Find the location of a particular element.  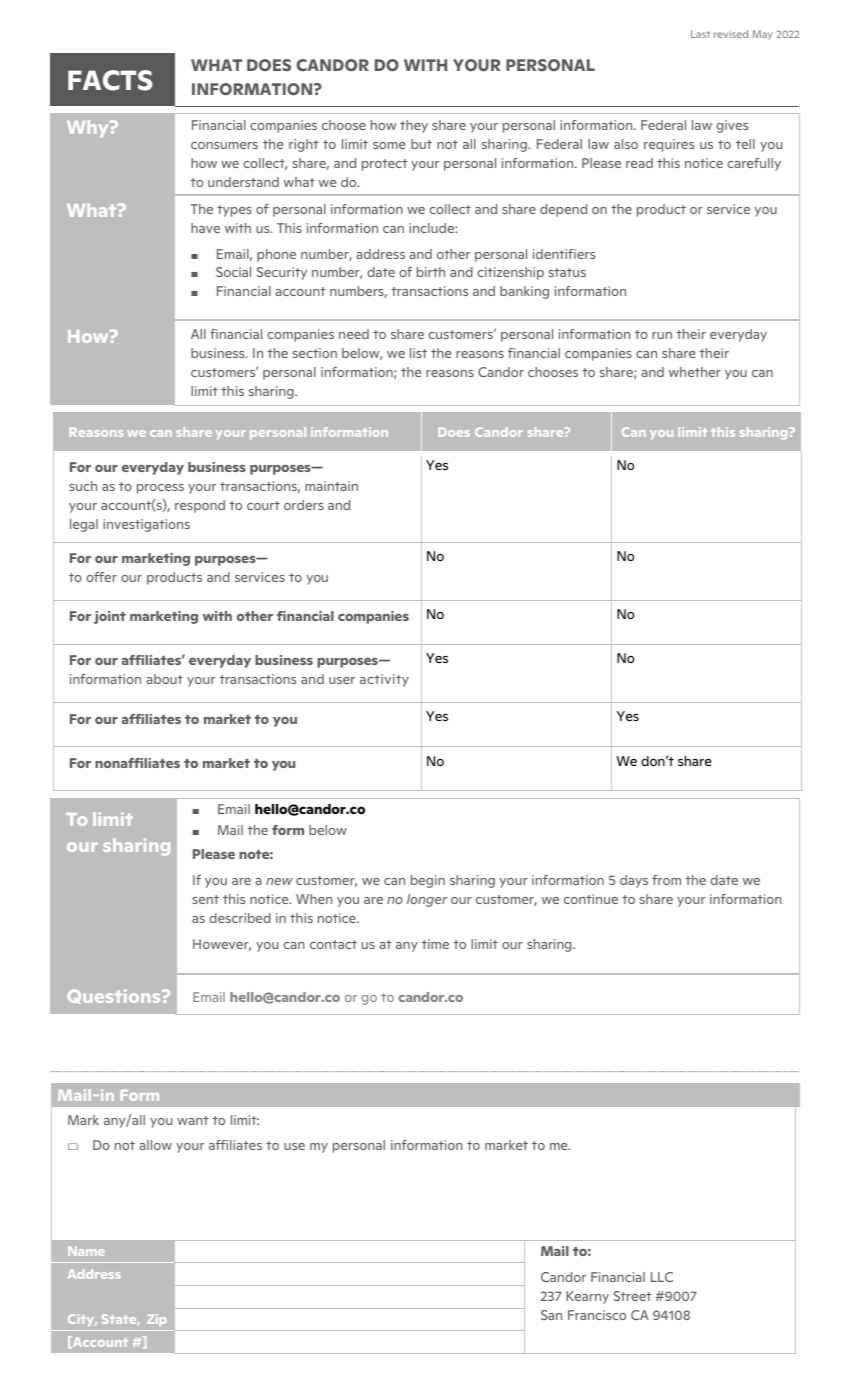

about is located at coordinates (165, 679).
